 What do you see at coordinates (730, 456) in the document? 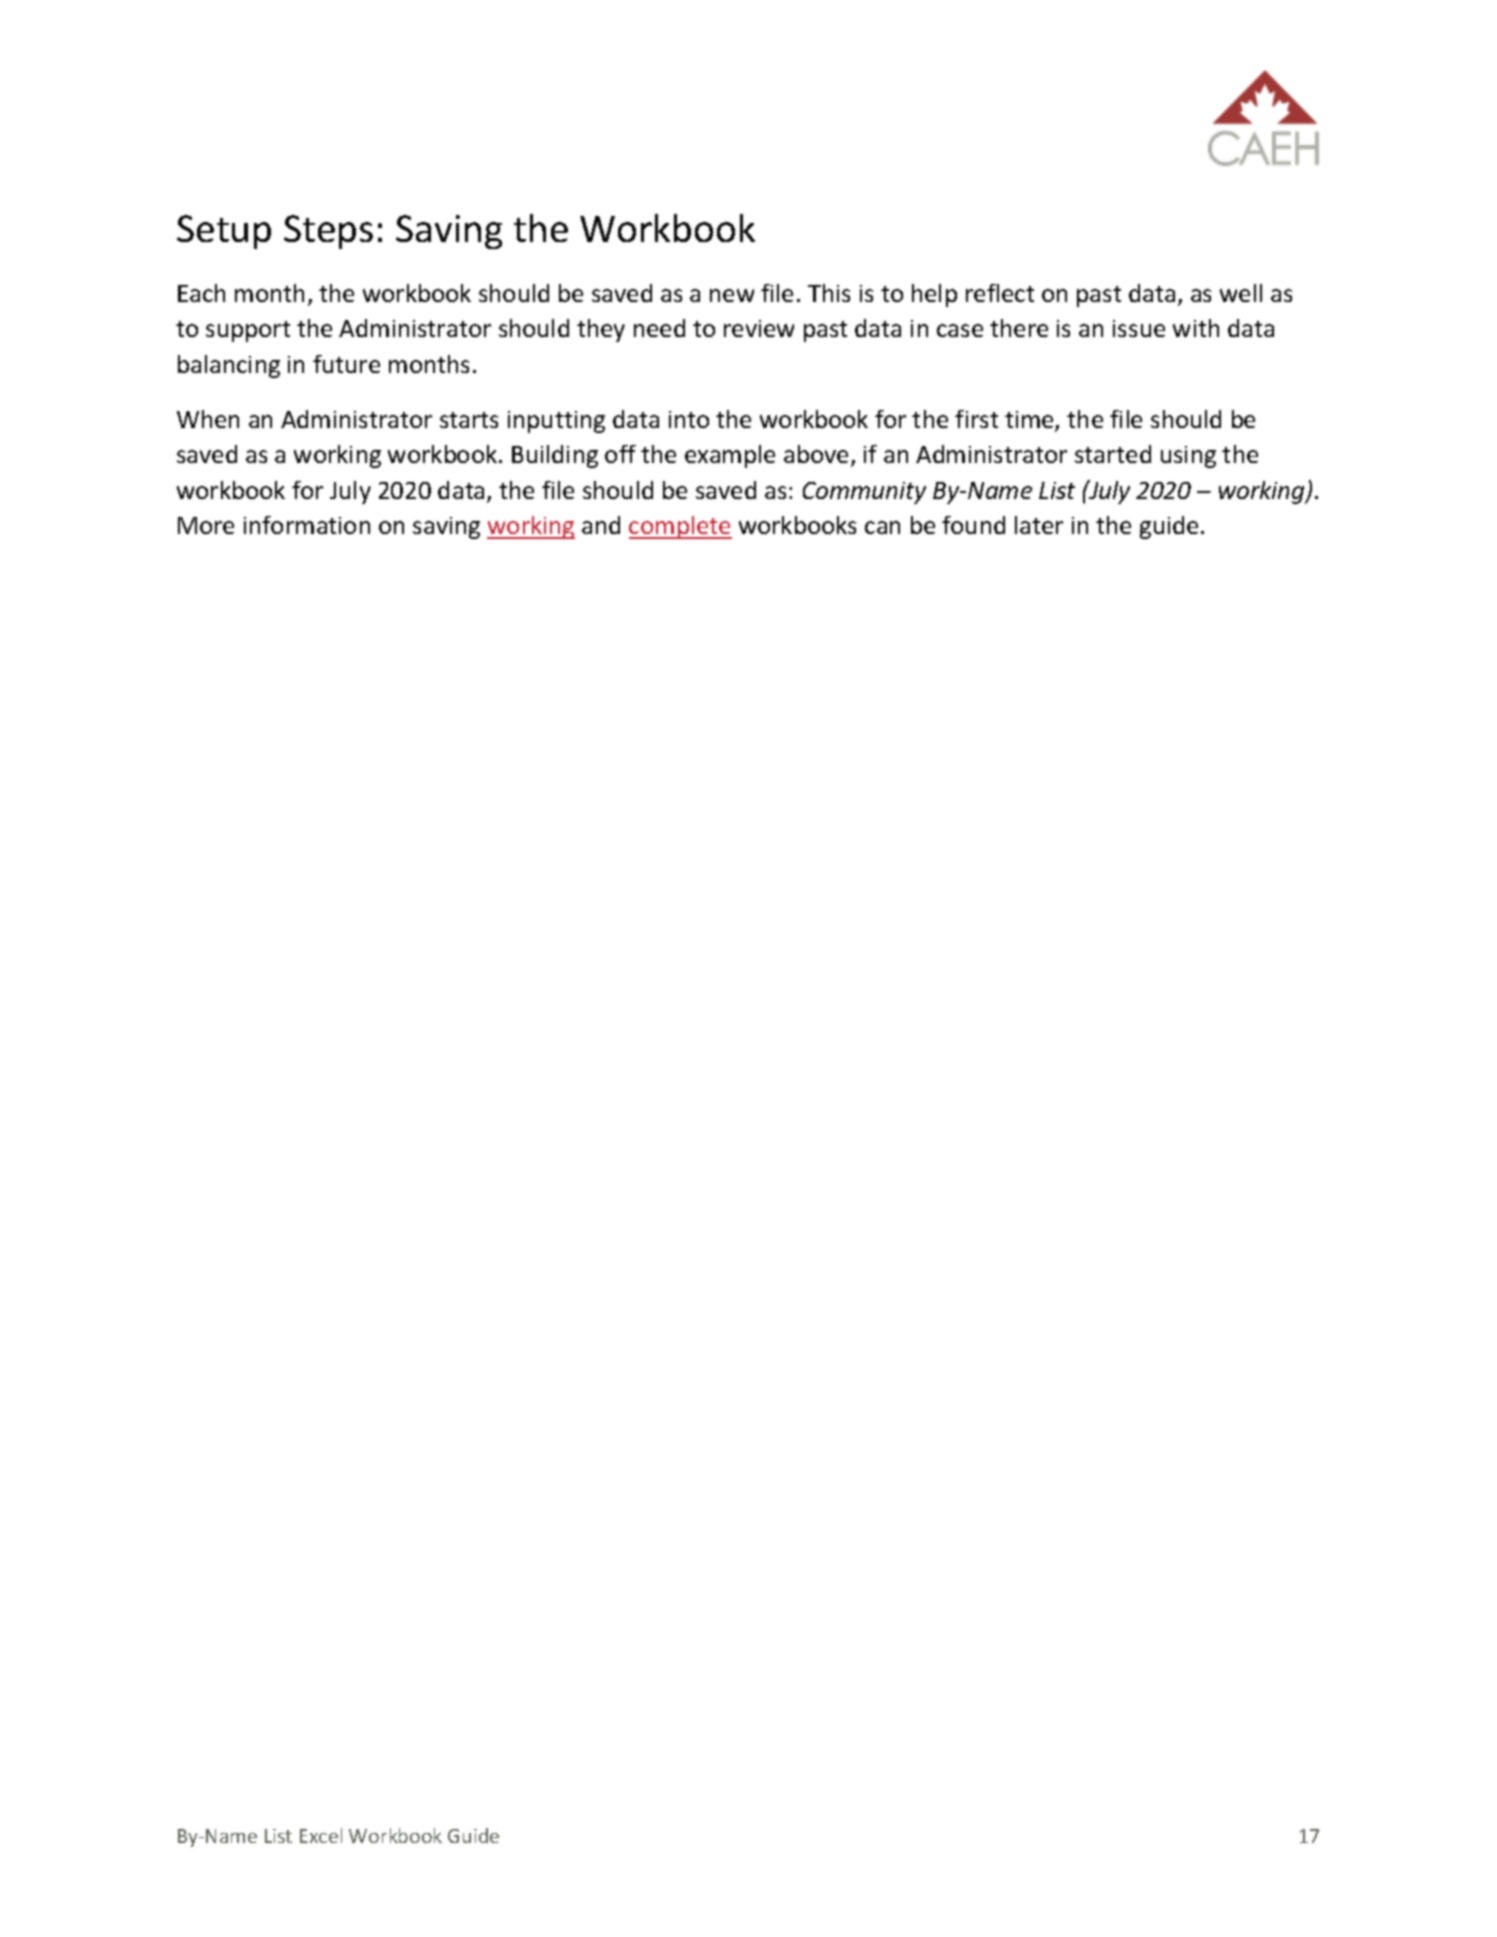
I see `example` at bounding box center [730, 456].
